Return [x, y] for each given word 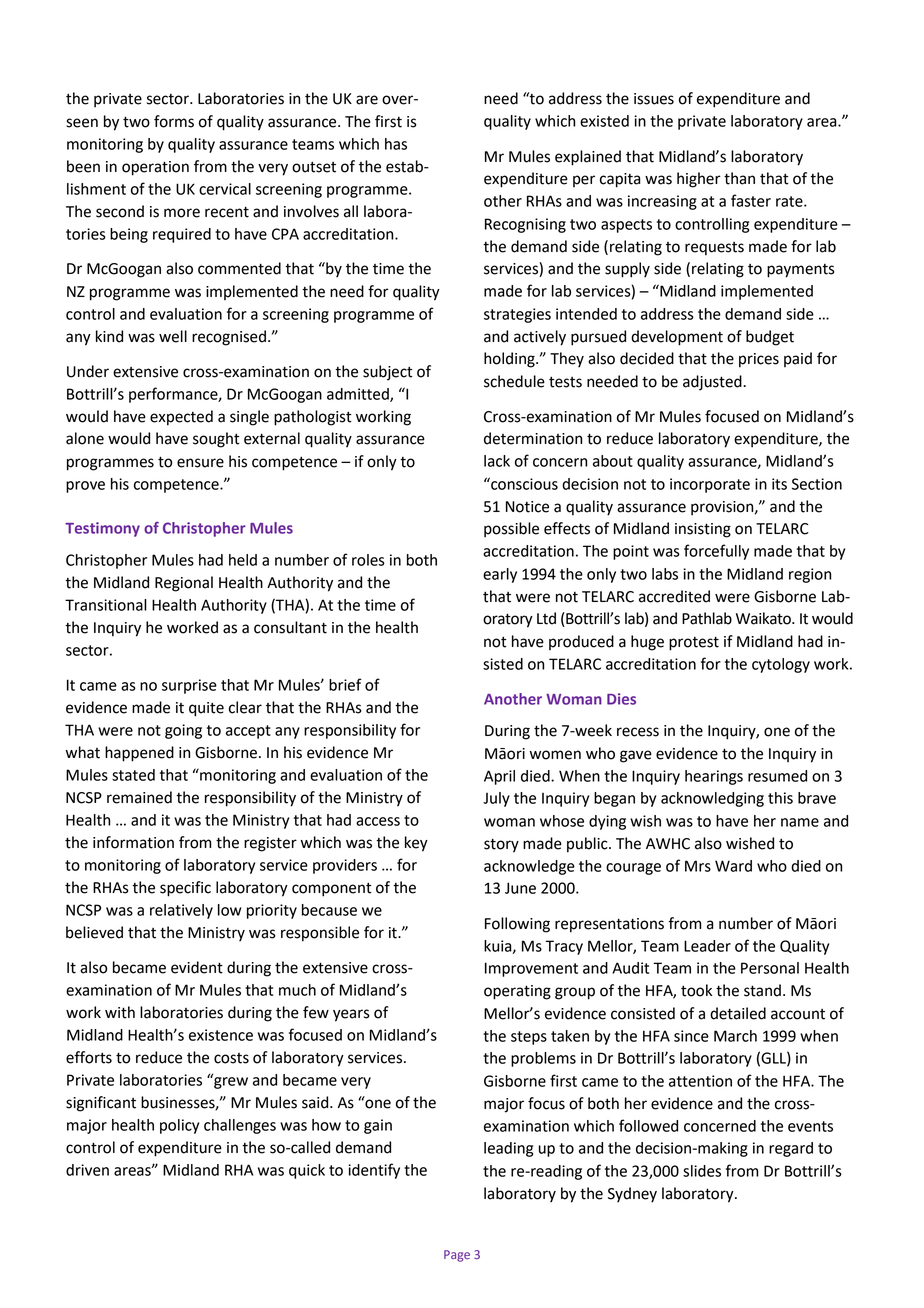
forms [174, 121]
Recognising [525, 225]
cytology [781, 665]
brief [345, 684]
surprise [189, 686]
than [739, 178]
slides [702, 1171]
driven [87, 1170]
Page [457, 1256]
